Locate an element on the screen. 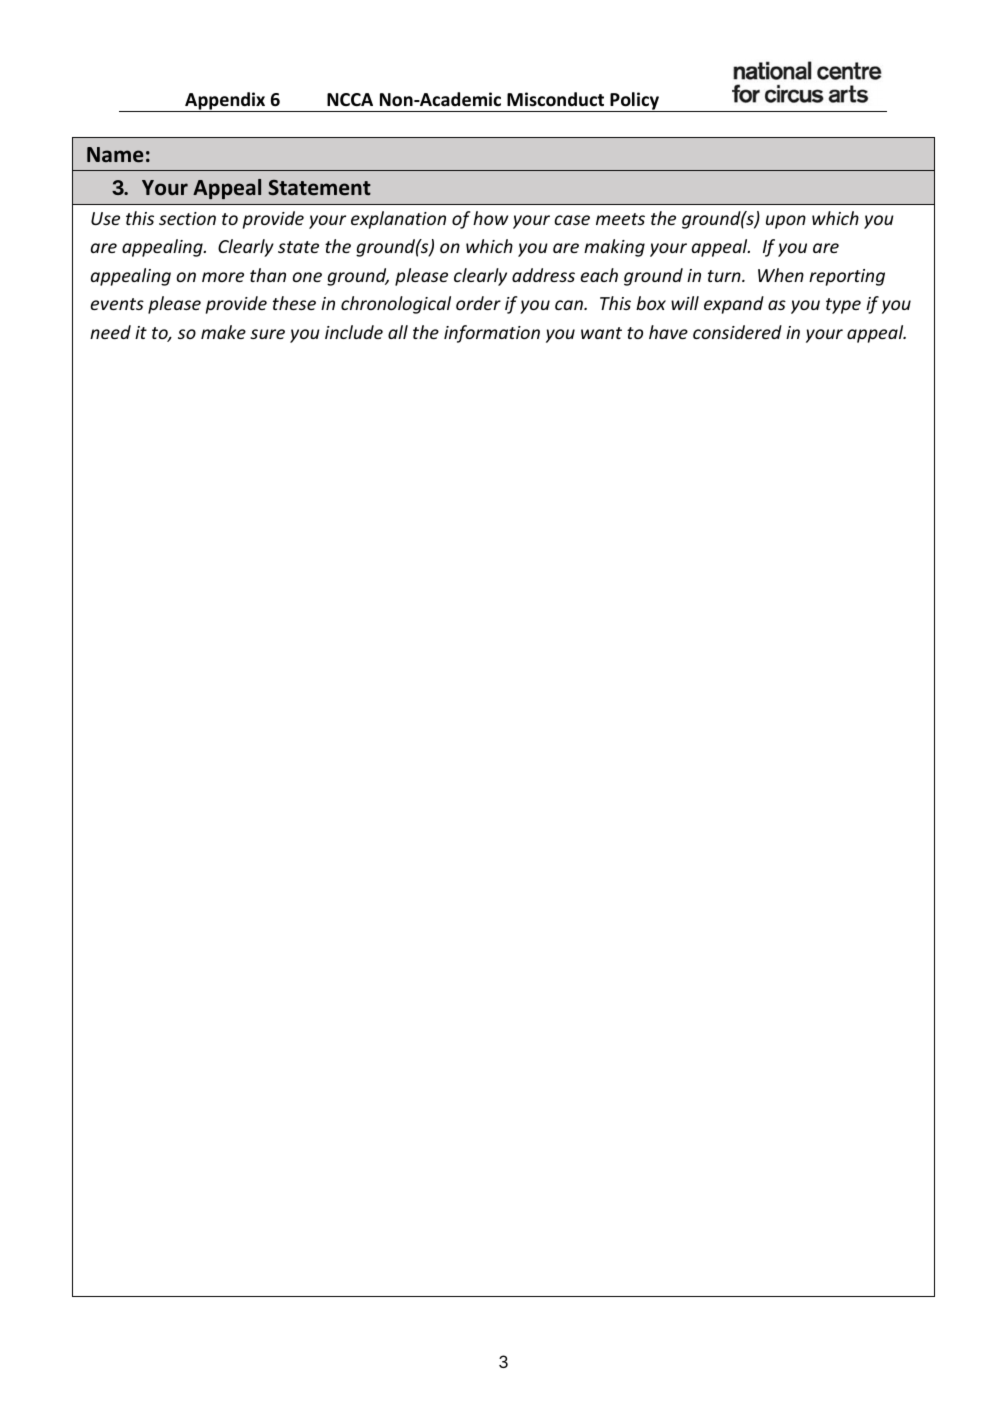 This screenshot has width=1006, height=1422. Policy is located at coordinates (634, 102).
